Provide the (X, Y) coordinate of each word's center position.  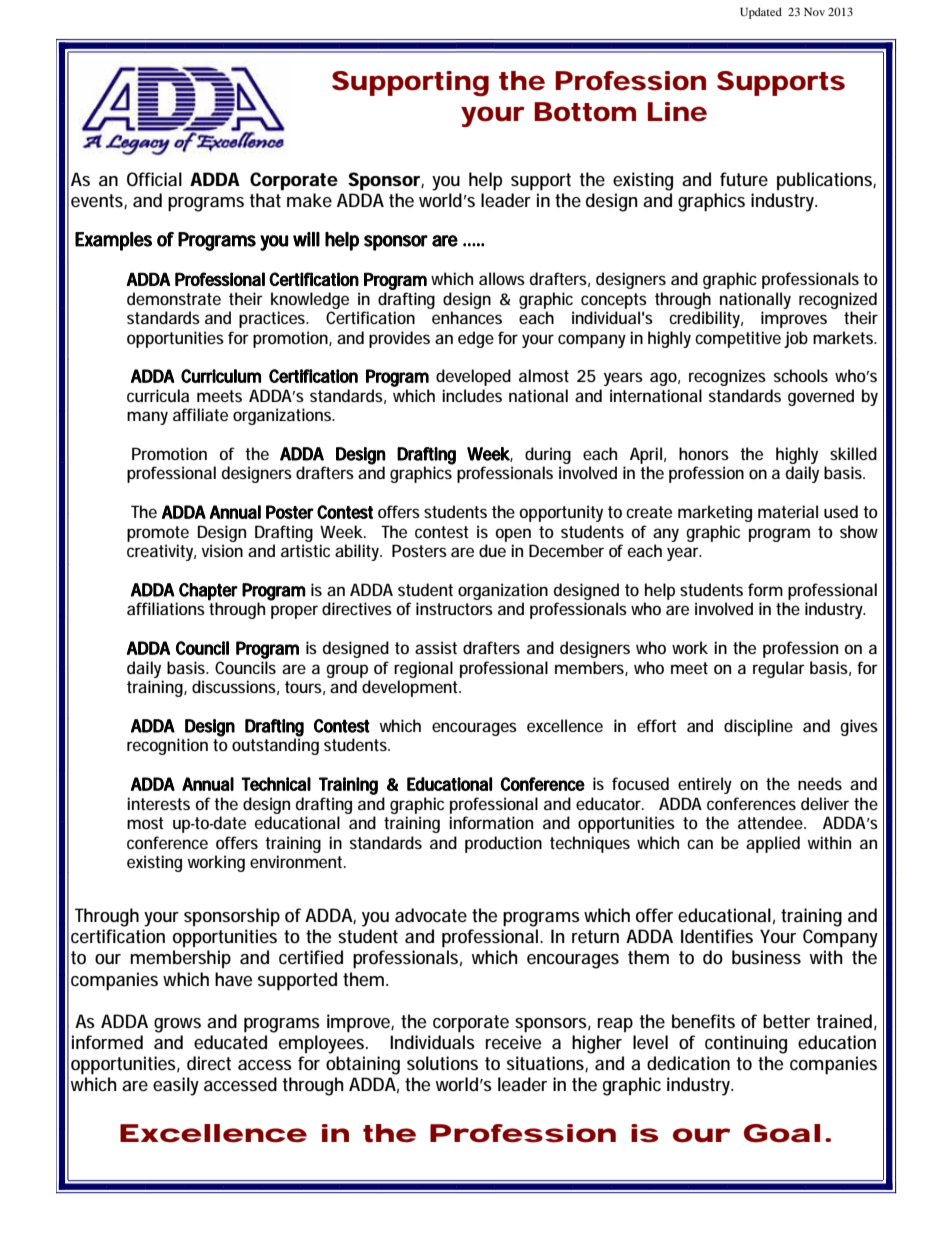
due (492, 550)
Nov (814, 12)
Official (154, 179)
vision (222, 550)
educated (230, 1042)
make (309, 200)
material (788, 511)
